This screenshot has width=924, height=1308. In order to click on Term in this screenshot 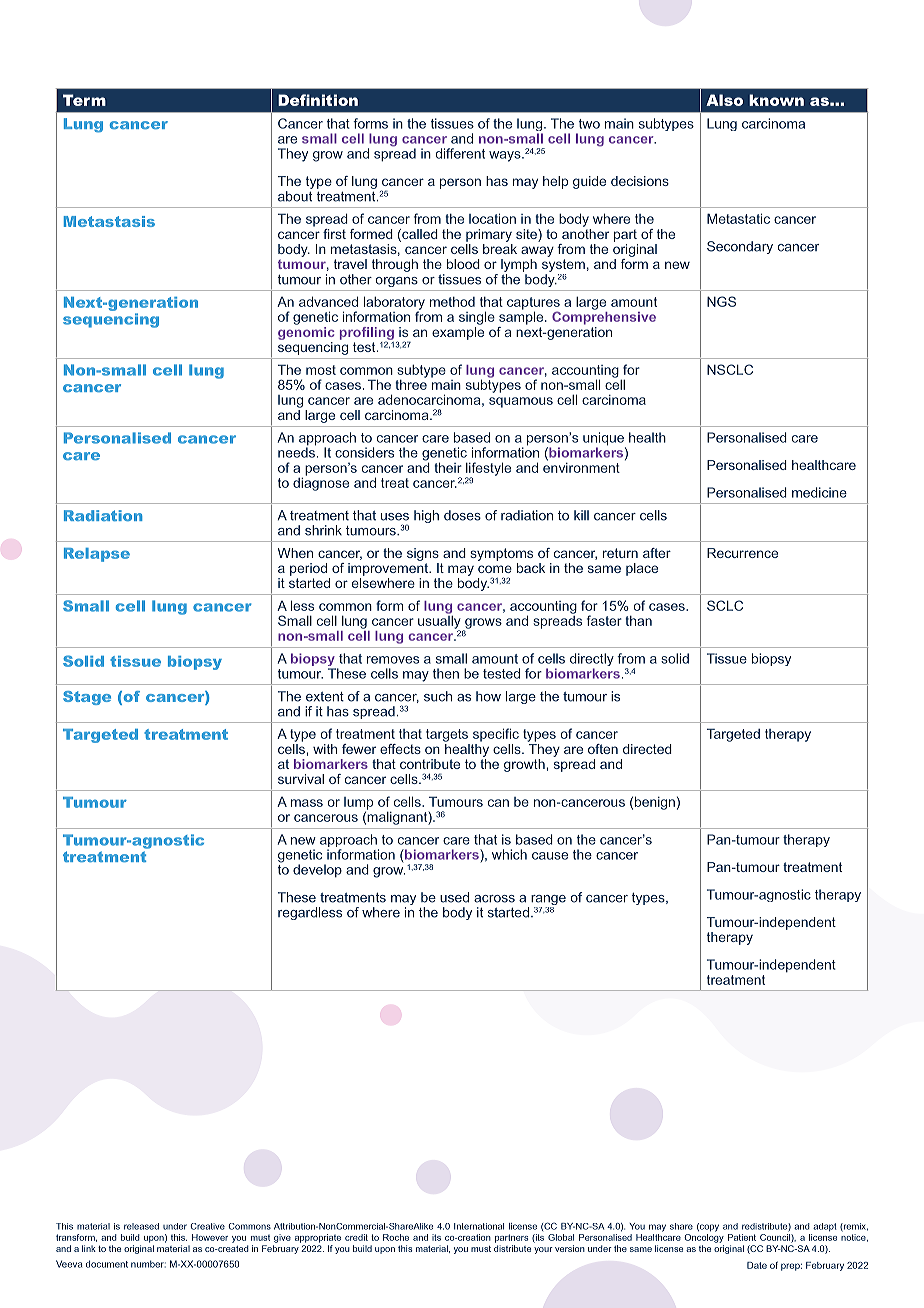, I will do `click(84, 100)`.
